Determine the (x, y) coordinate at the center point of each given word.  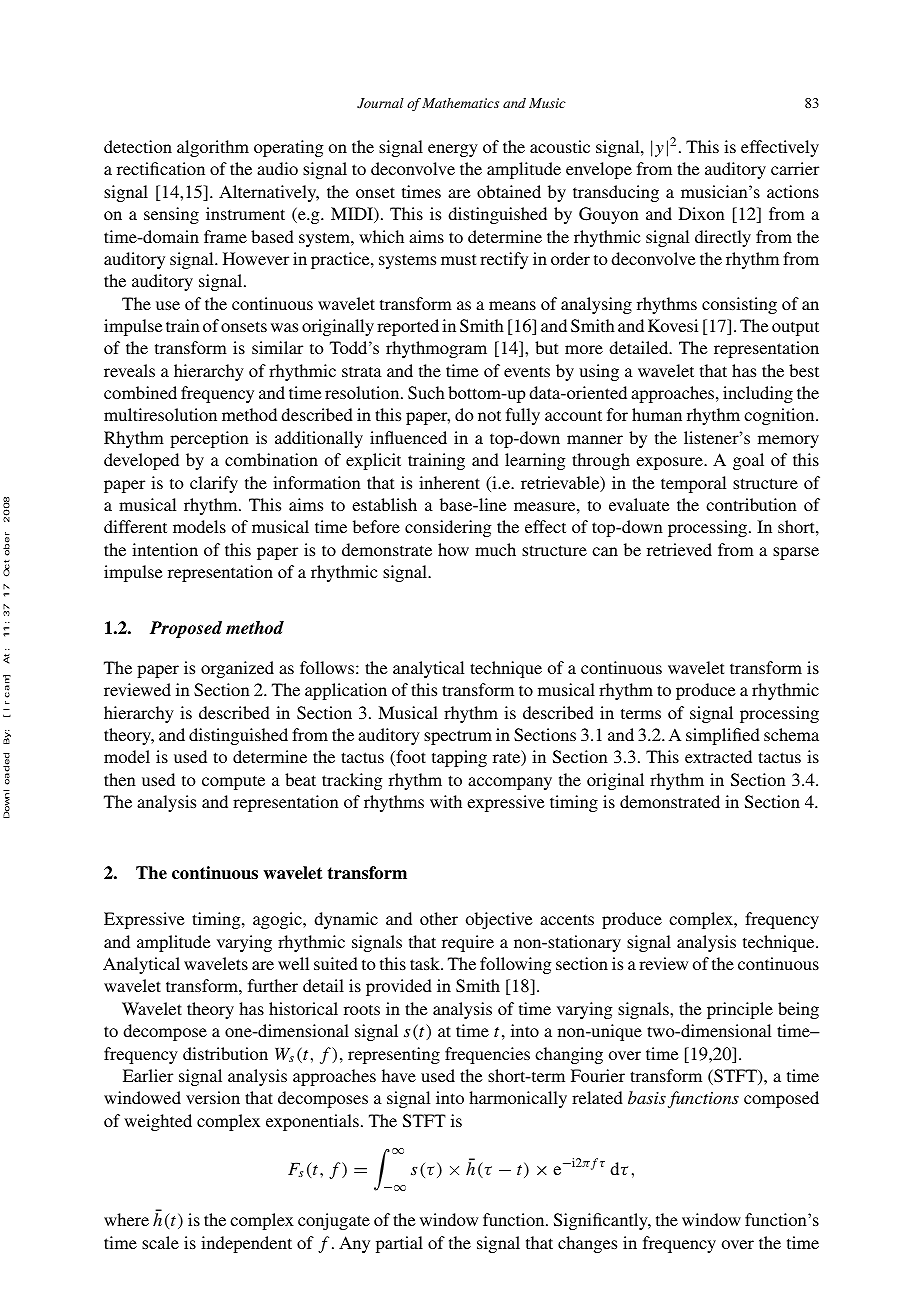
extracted (718, 756)
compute (233, 782)
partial (399, 1244)
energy (453, 150)
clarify (214, 484)
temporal (693, 484)
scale (160, 1242)
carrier (795, 168)
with (446, 801)
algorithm (213, 148)
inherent (449, 482)
